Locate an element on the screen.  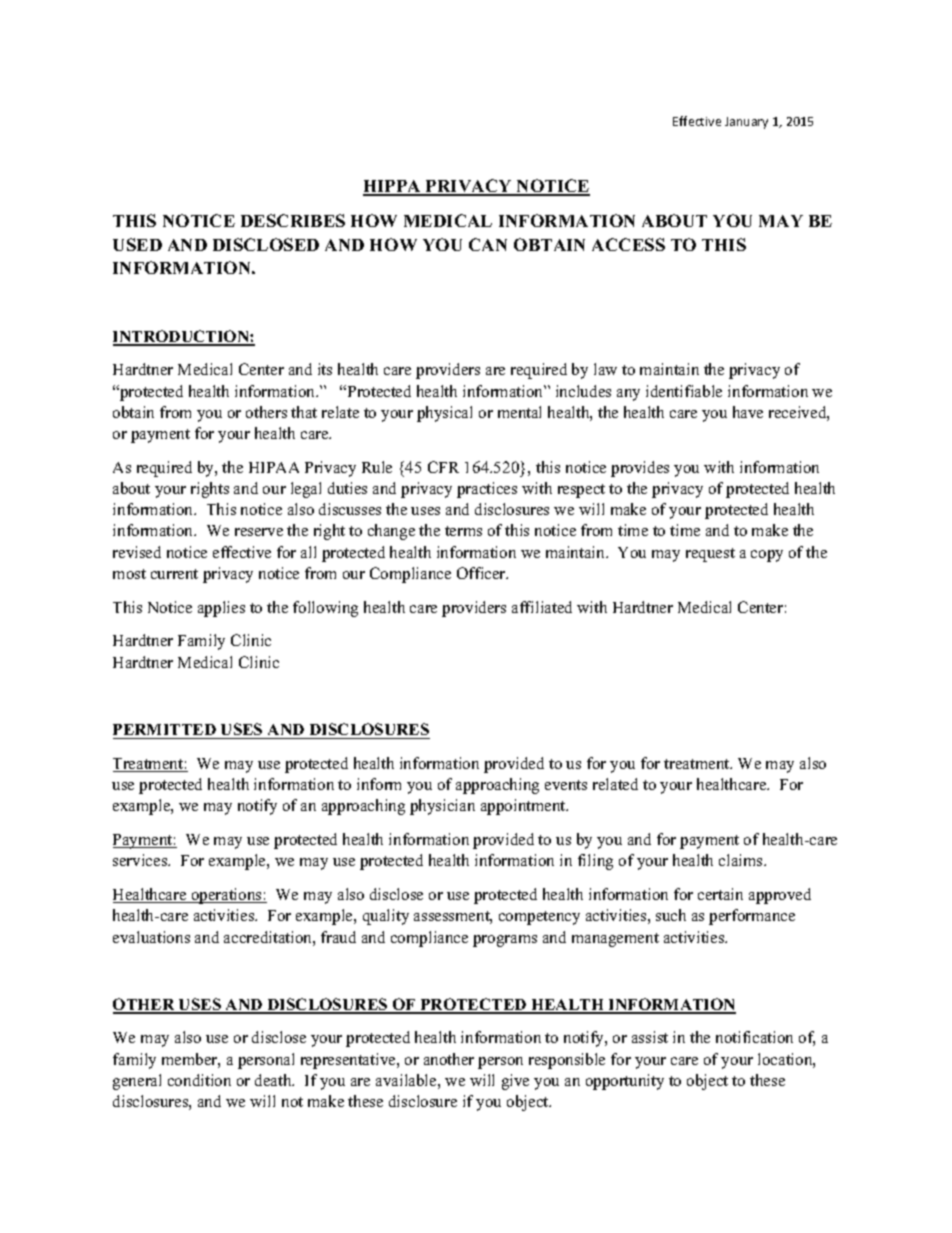
HIPPA is located at coordinates (393, 187).
